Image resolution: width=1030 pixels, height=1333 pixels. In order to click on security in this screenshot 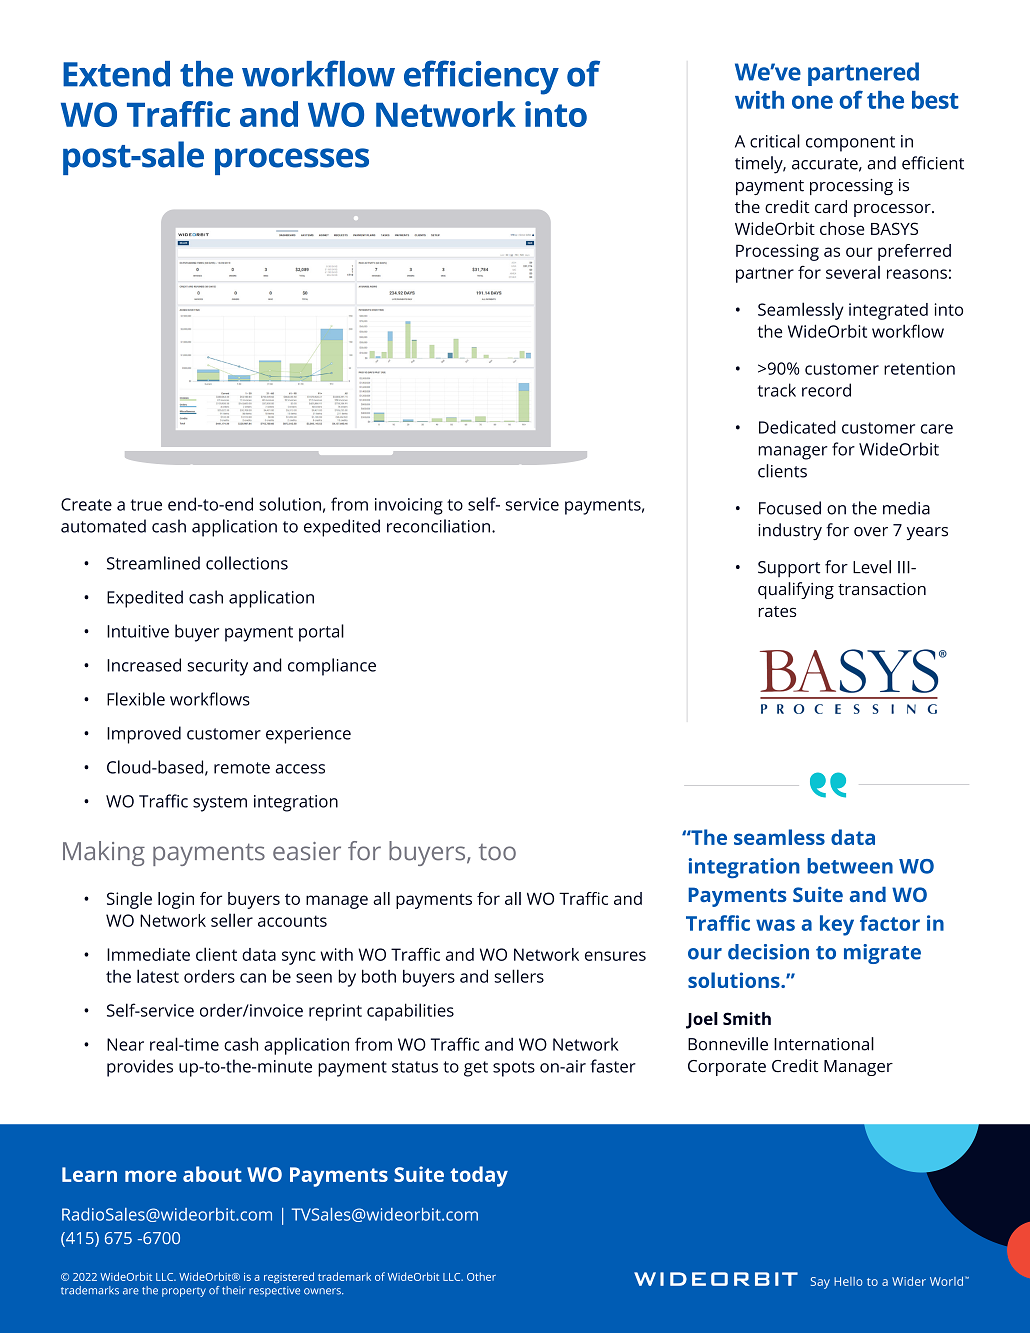, I will do `click(217, 667)`.
